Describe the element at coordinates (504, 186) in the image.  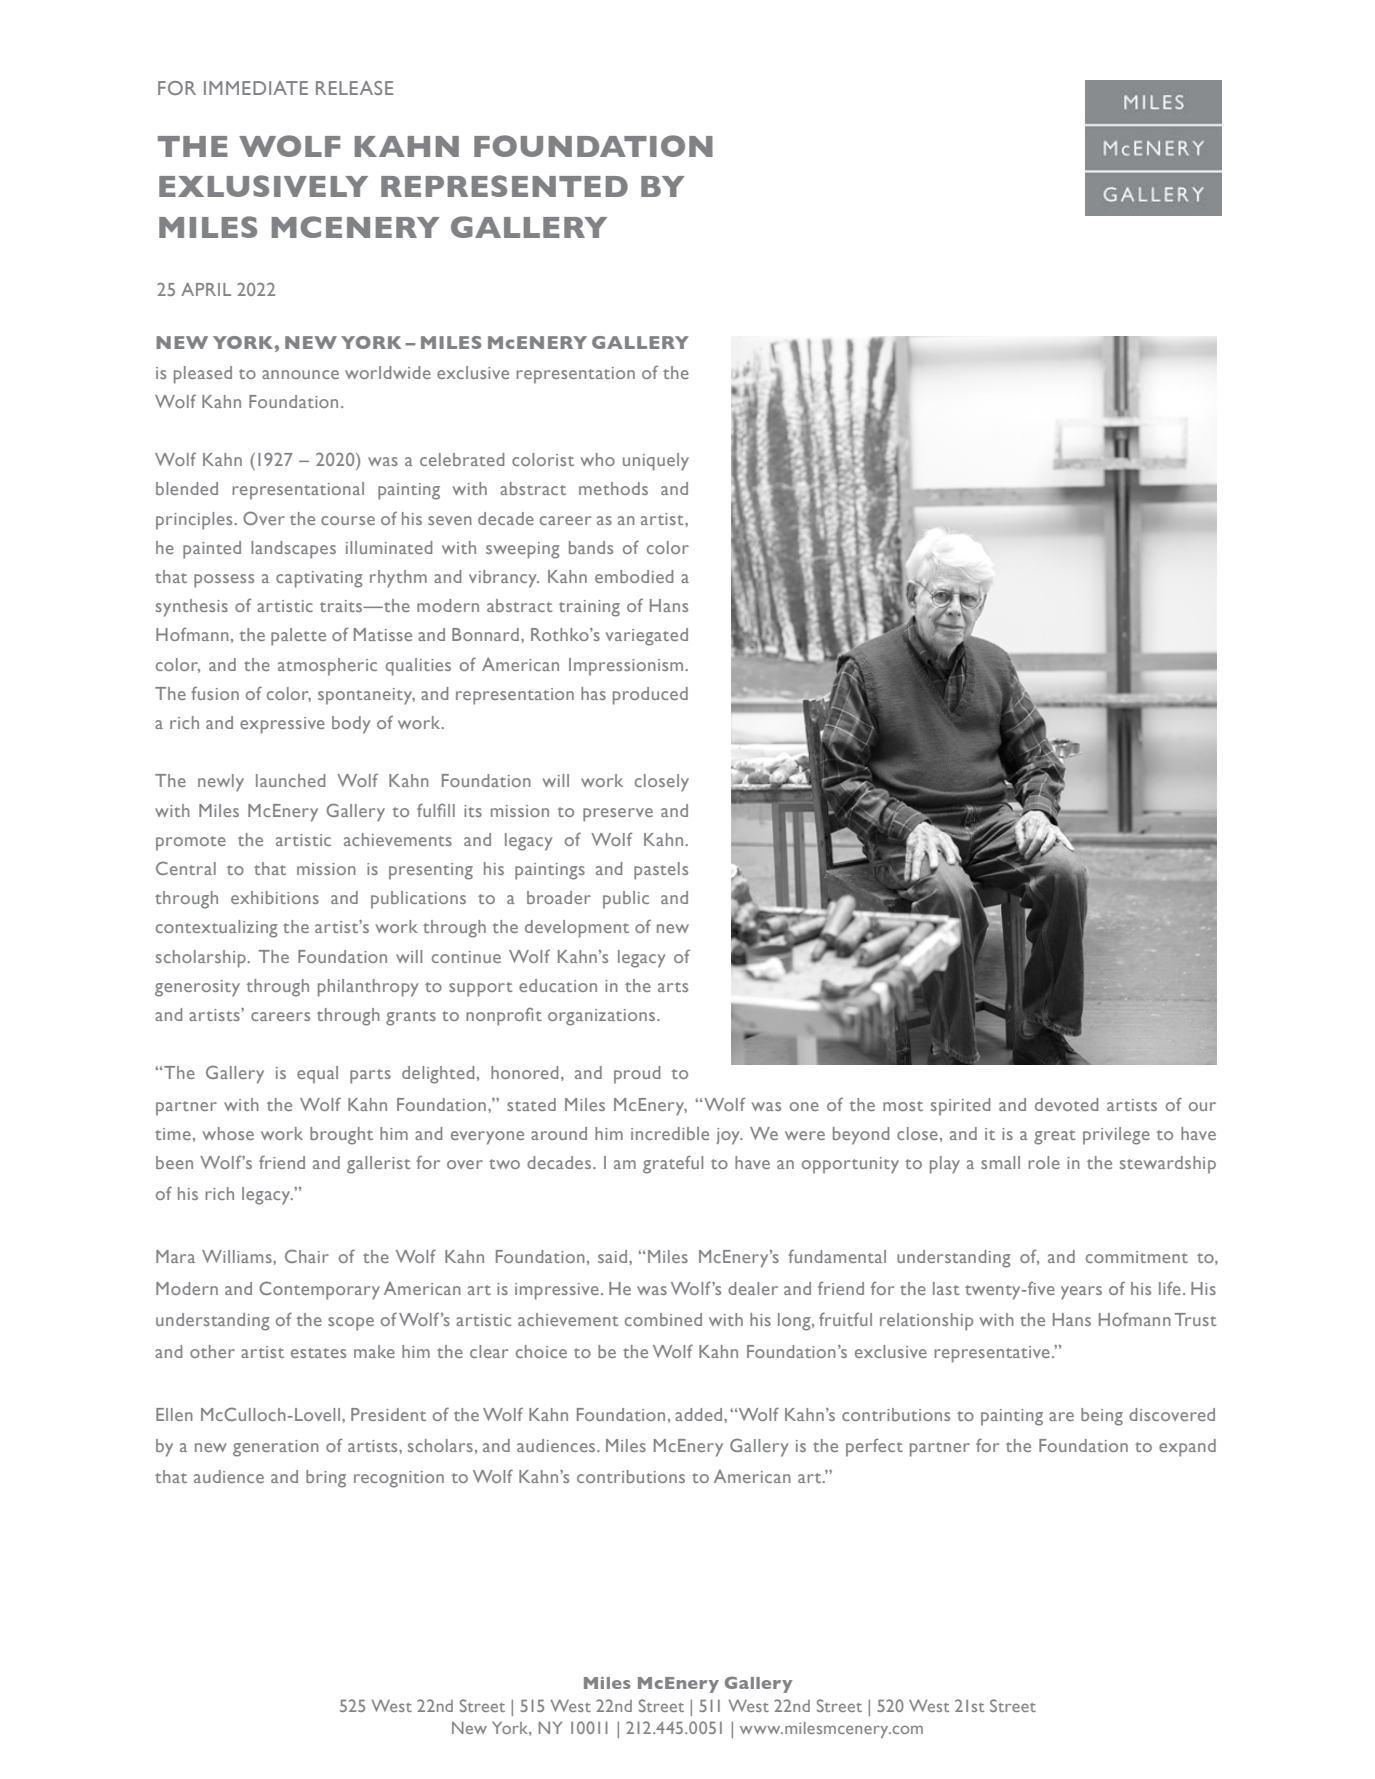
I see `REPRESENTED` at that location.
